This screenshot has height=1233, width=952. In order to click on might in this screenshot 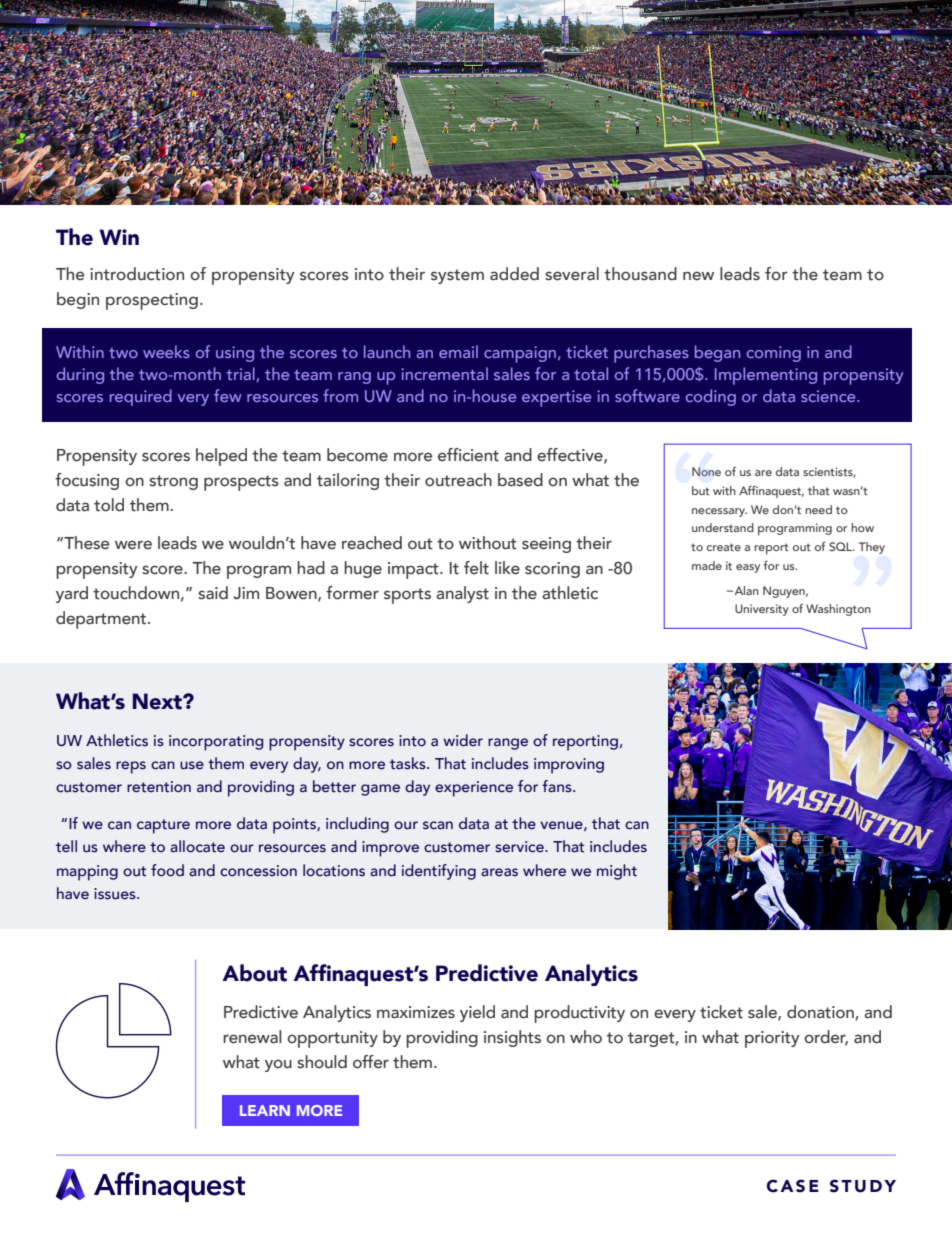, I will do `click(617, 872)`.
